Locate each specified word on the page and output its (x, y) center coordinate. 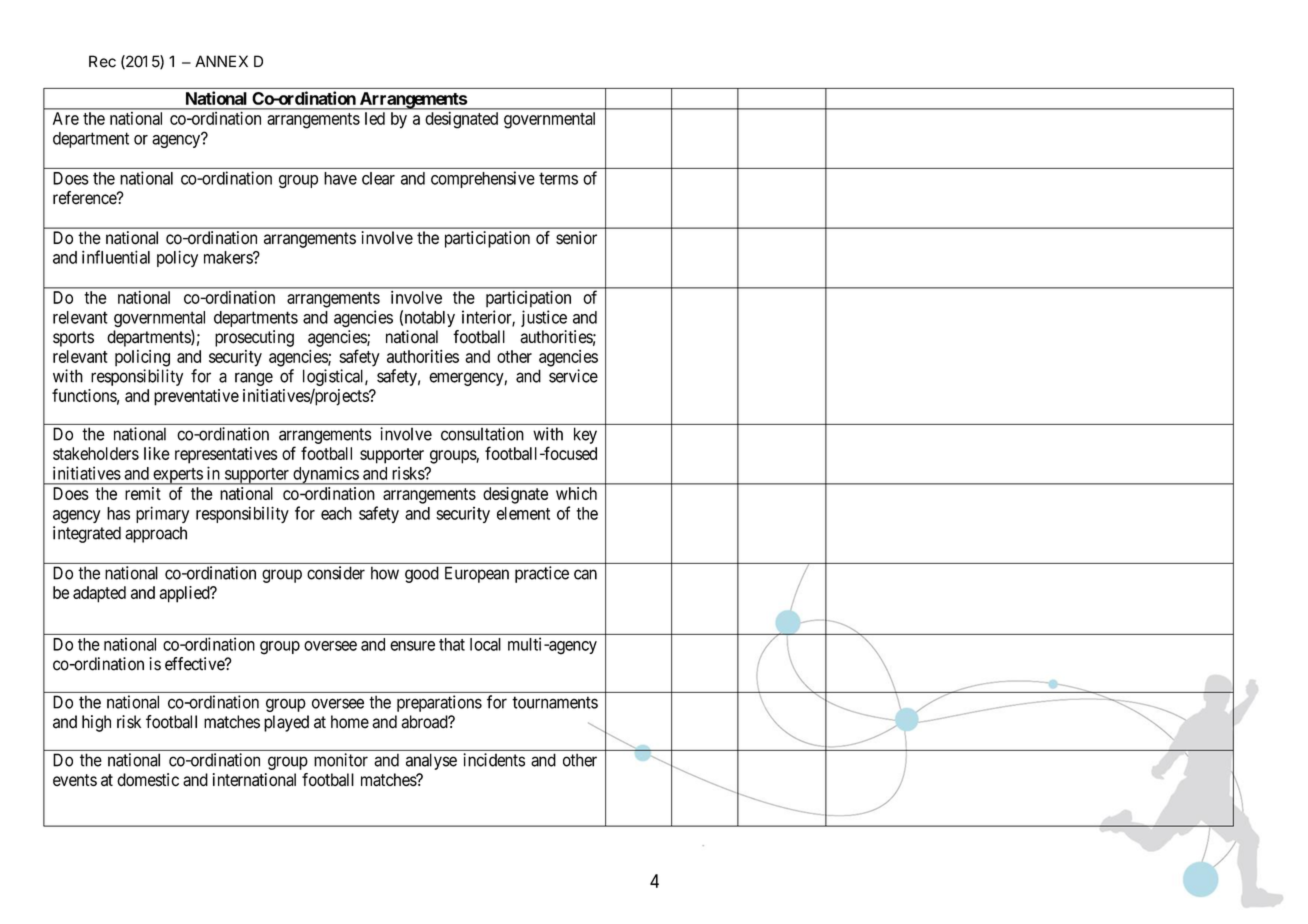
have (340, 178)
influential (116, 257)
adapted (99, 594)
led (375, 118)
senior (576, 238)
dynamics (325, 475)
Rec (102, 61)
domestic (148, 779)
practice (542, 574)
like (157, 453)
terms (558, 178)
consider (336, 573)
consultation (482, 434)
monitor (341, 760)
